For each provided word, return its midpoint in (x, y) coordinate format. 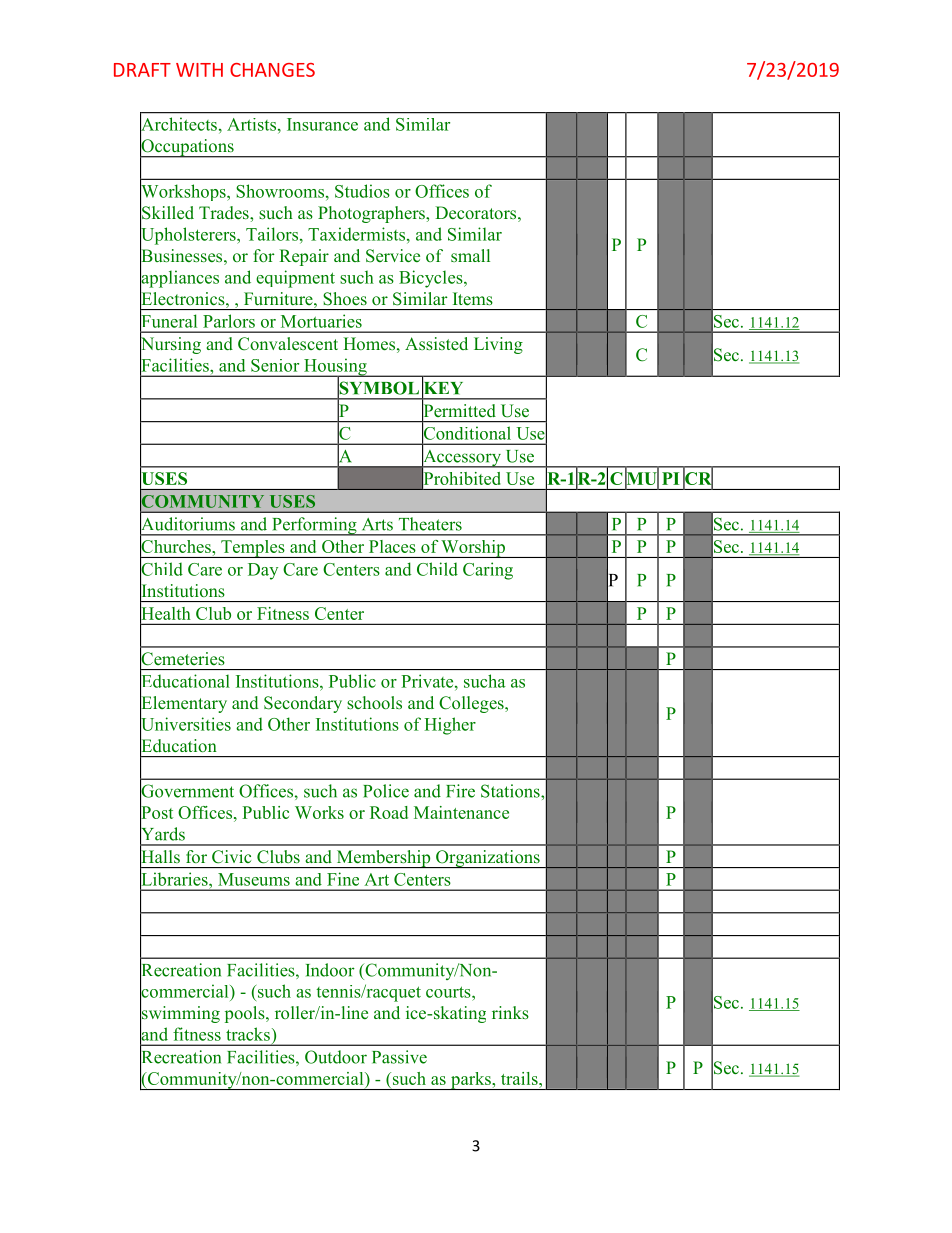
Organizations (488, 859)
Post (156, 813)
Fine (343, 879)
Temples (253, 549)
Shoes (345, 299)
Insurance (322, 124)
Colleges (472, 704)
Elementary (183, 704)
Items (473, 298)
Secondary (303, 704)
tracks (248, 1034)
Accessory (462, 458)
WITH (199, 70)
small (470, 255)
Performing (314, 526)
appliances (179, 279)
